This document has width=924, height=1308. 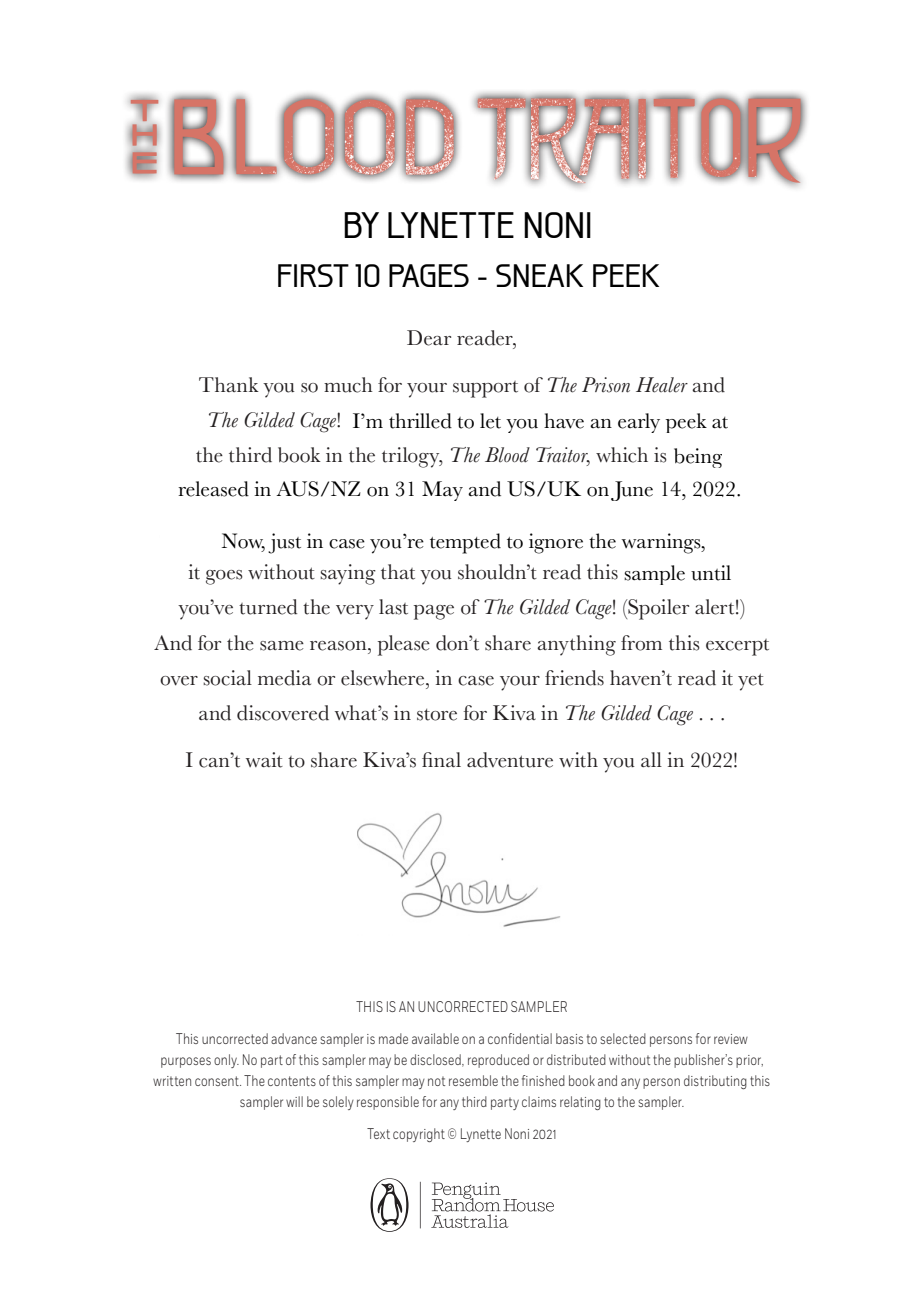 What do you see at coordinates (485, 389) in the document?
I see `support` at bounding box center [485, 389].
